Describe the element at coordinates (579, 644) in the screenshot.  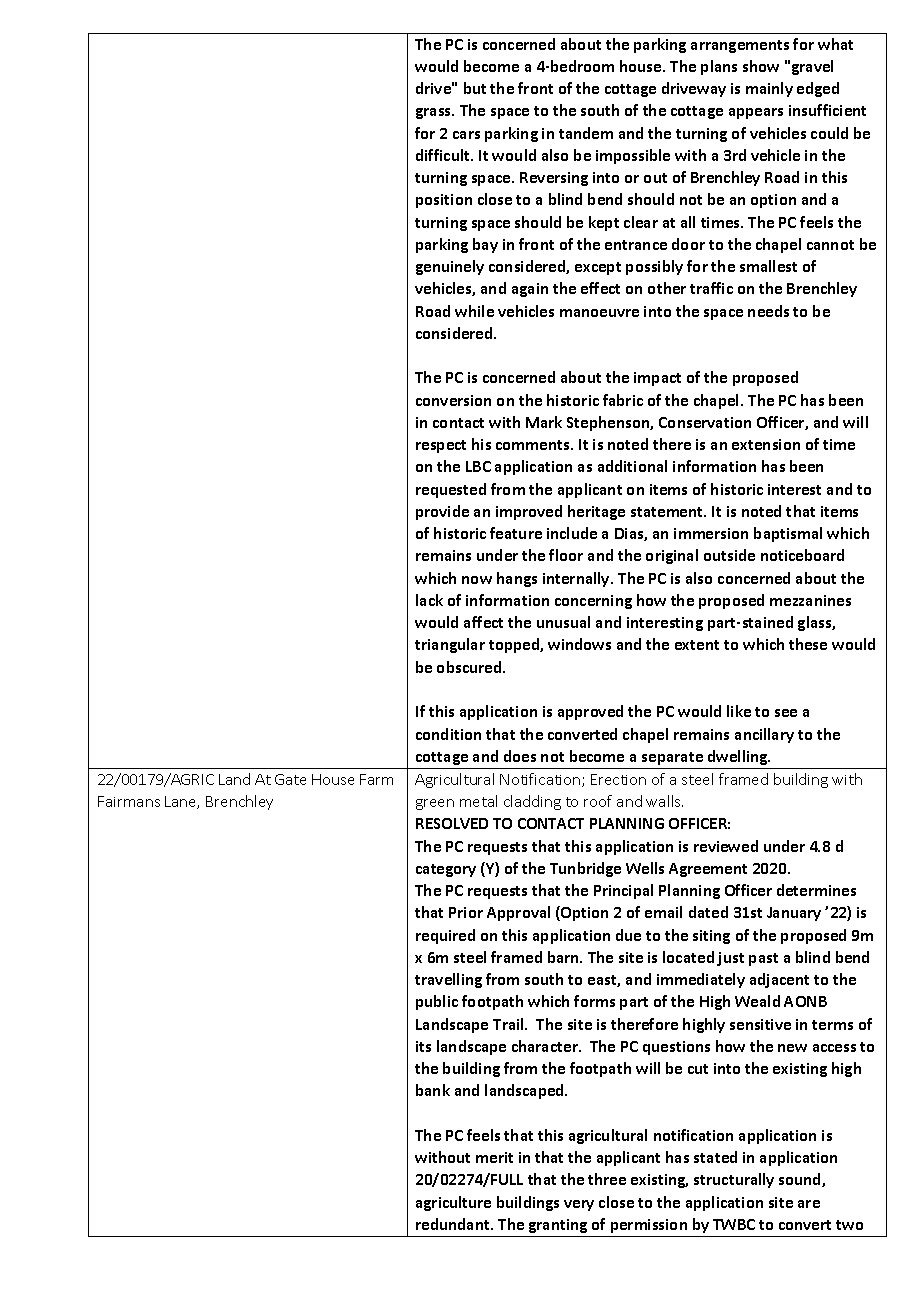
I see `windows` at that location.
